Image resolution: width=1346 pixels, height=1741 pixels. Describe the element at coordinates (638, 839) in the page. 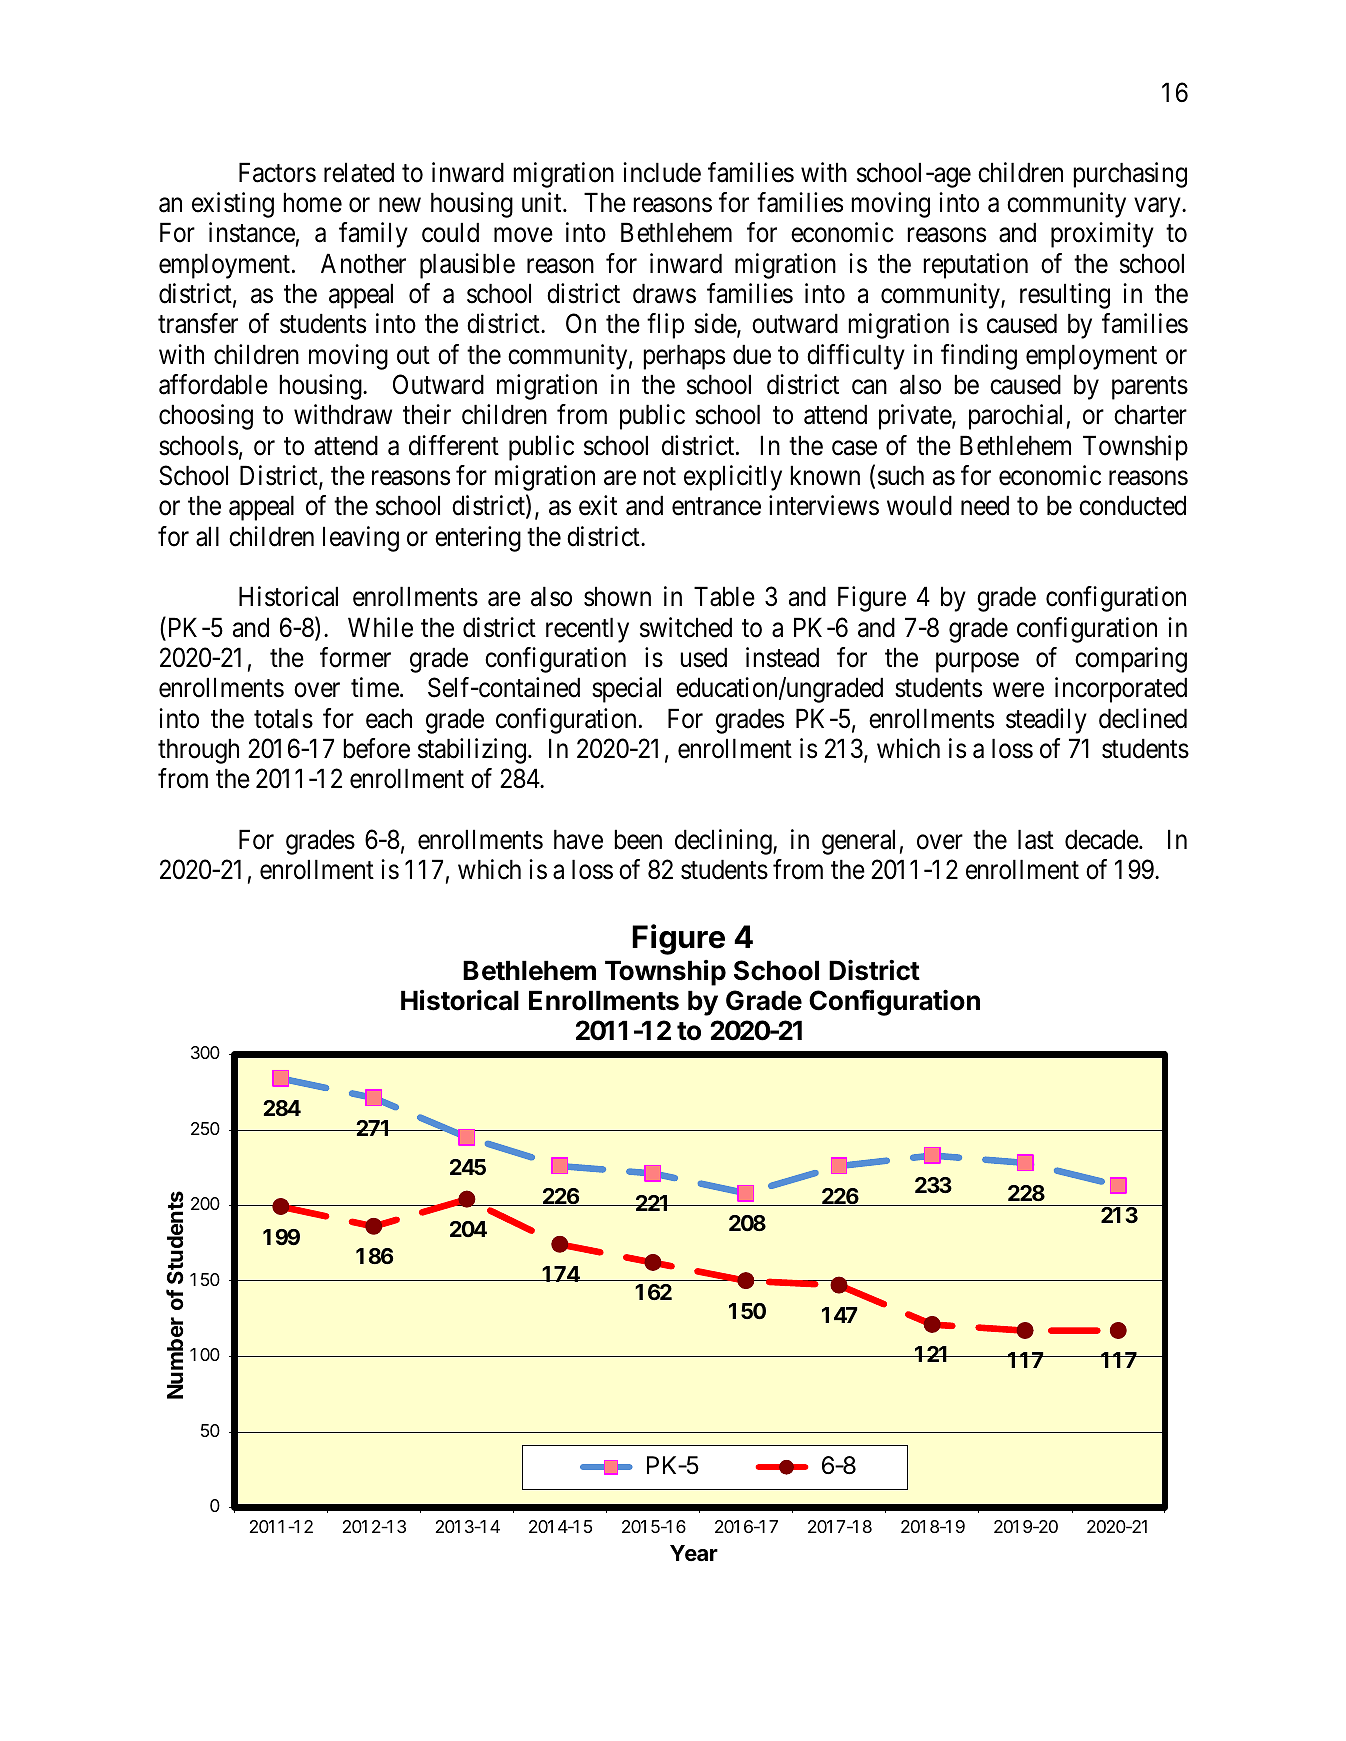

I see `been` at that location.
